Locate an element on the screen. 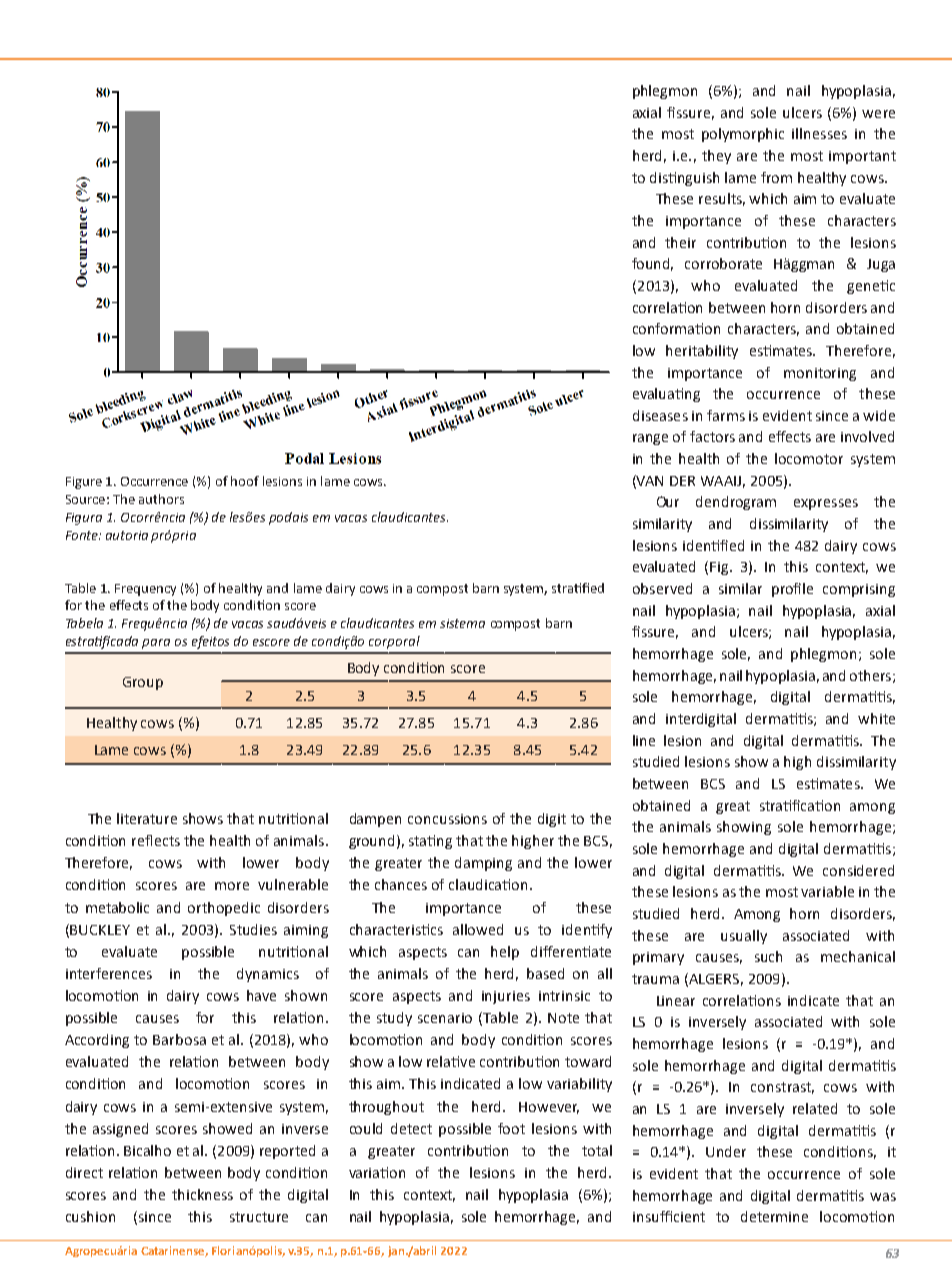 This screenshot has height=1278, width=952. VAN is located at coordinates (649, 481).
